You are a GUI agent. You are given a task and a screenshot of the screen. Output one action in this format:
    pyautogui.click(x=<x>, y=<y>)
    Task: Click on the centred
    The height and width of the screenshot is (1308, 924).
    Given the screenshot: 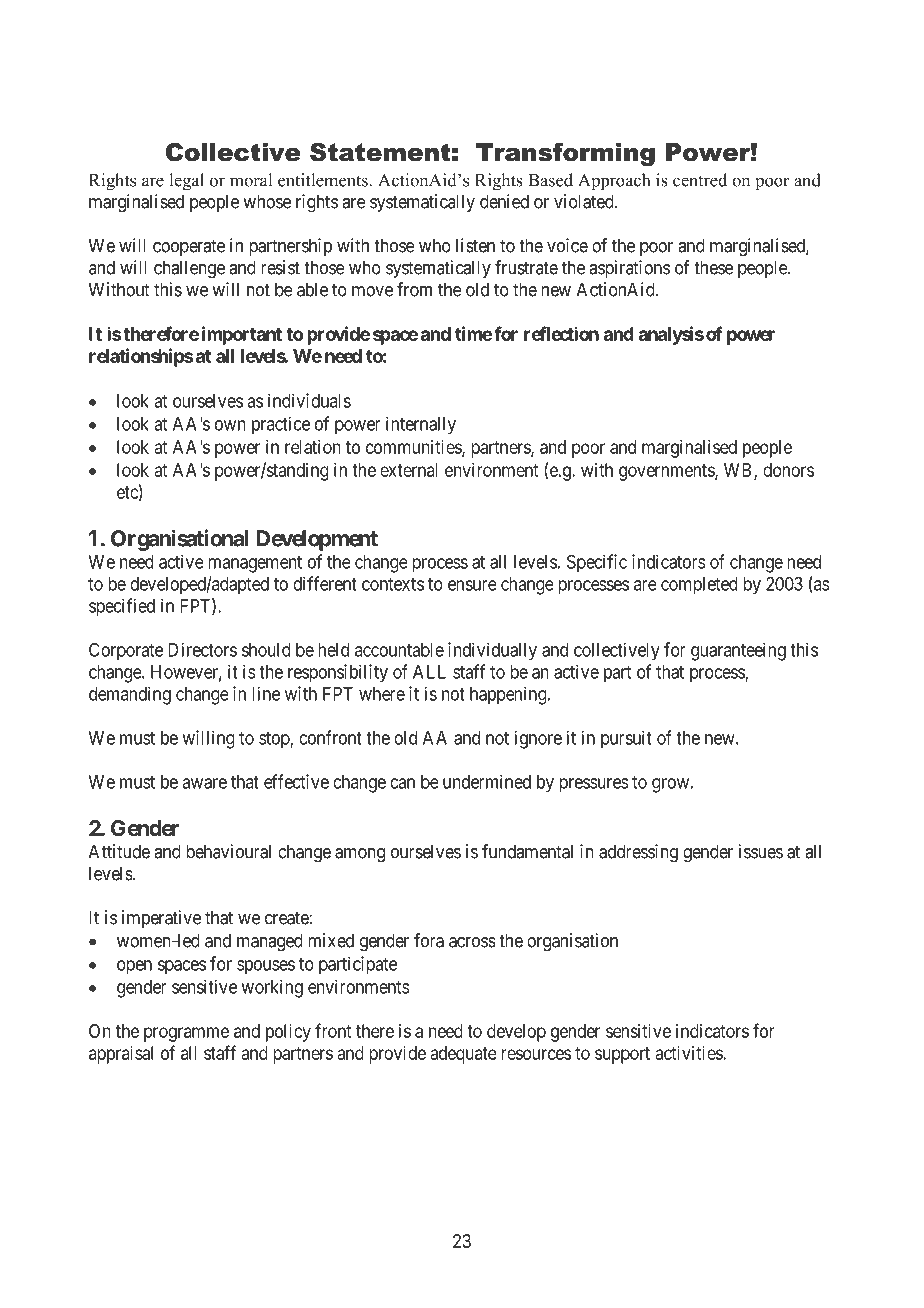 What is the action you would take?
    pyautogui.click(x=700, y=180)
